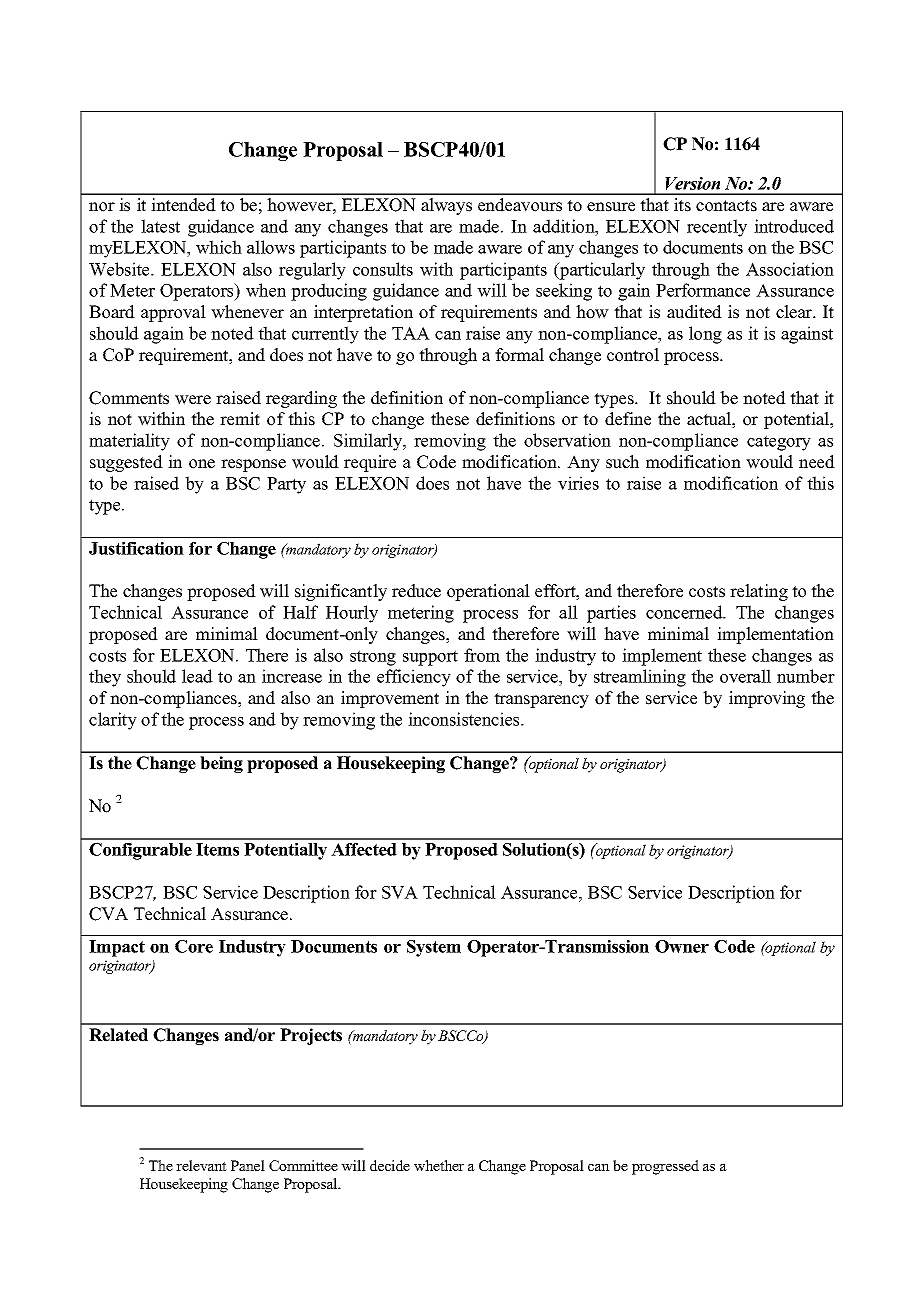 The image size is (924, 1305). I want to click on intended, so click(183, 205).
